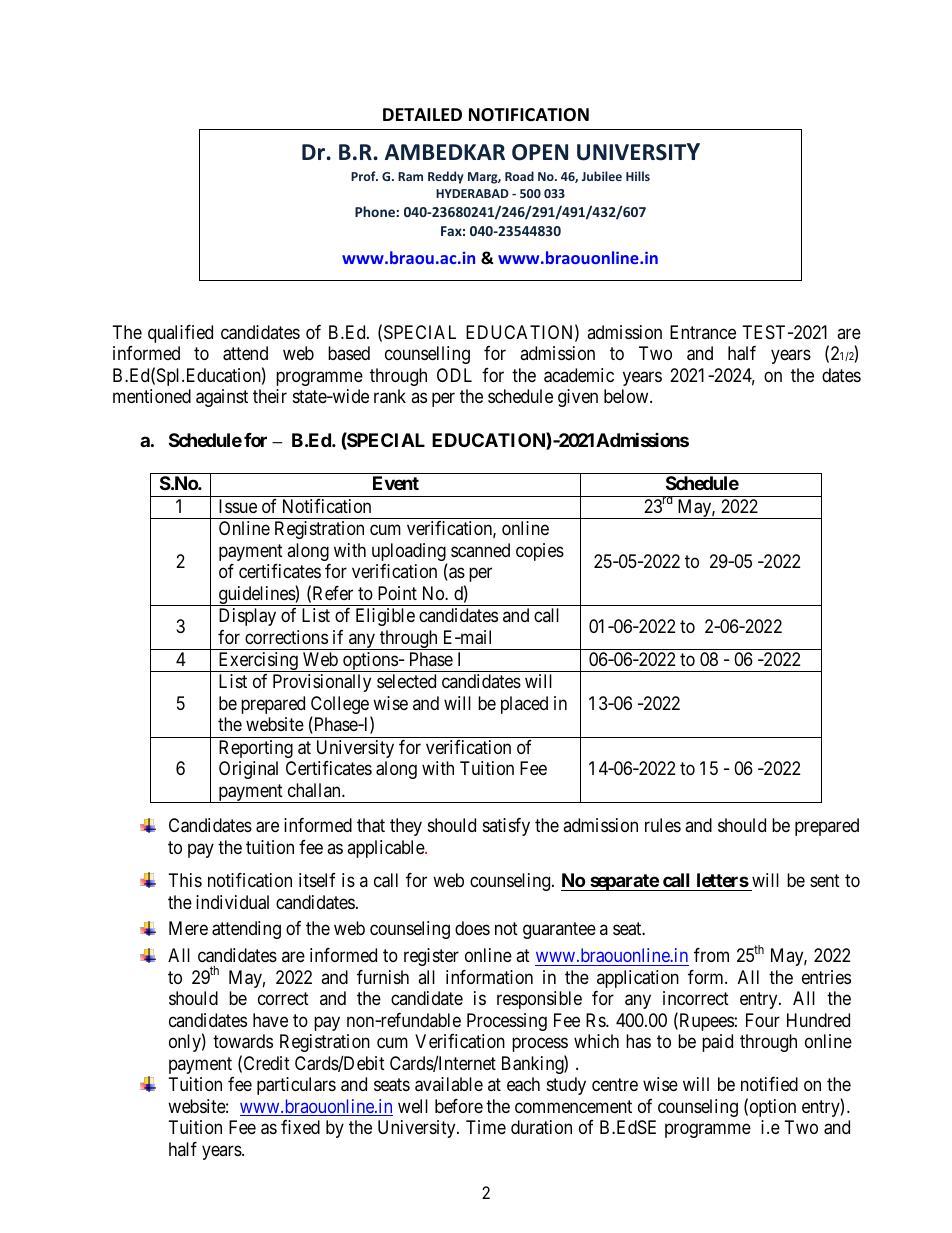  I want to click on scanned, so click(480, 550).
